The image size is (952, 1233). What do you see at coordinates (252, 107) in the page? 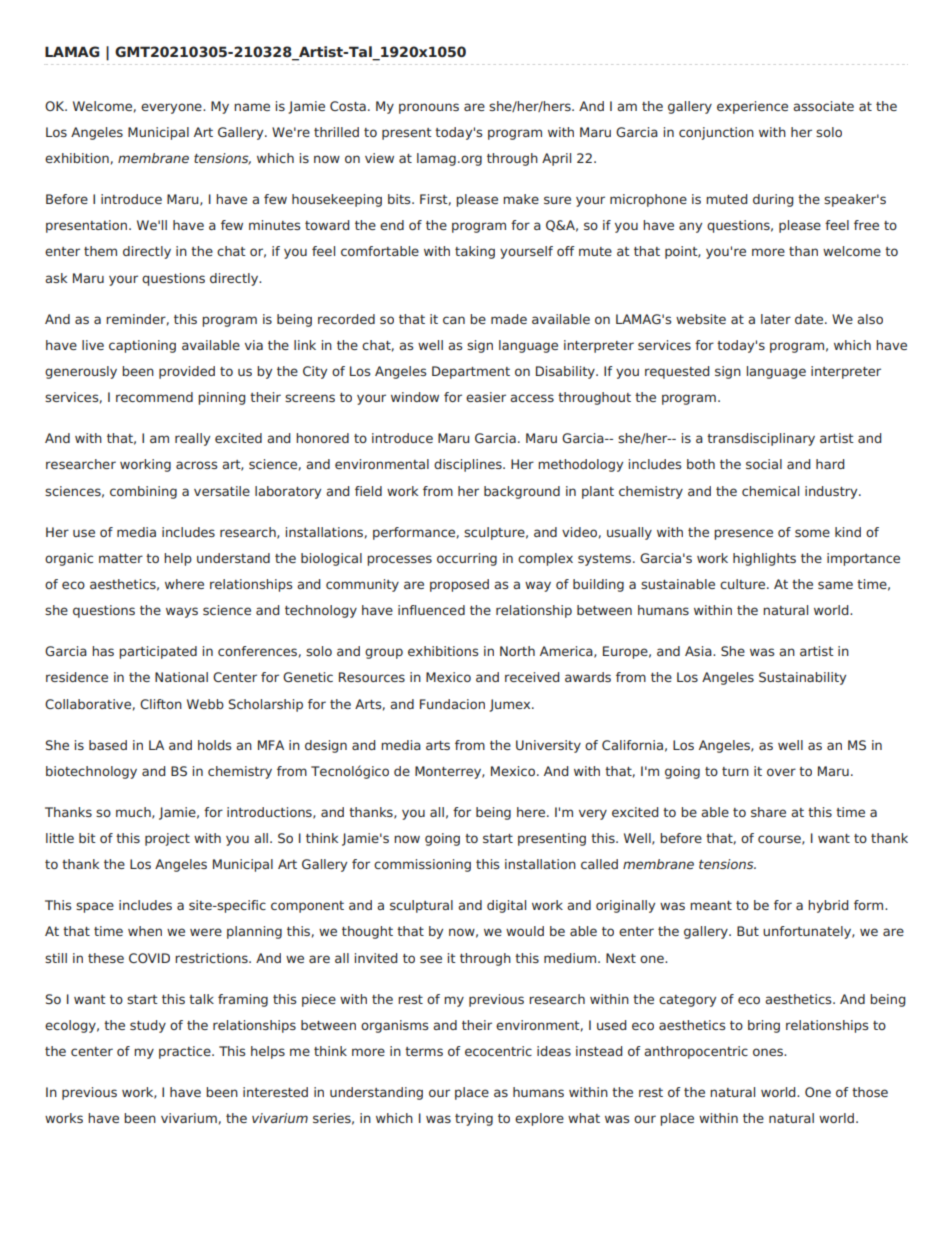
I see `name` at bounding box center [252, 107].
